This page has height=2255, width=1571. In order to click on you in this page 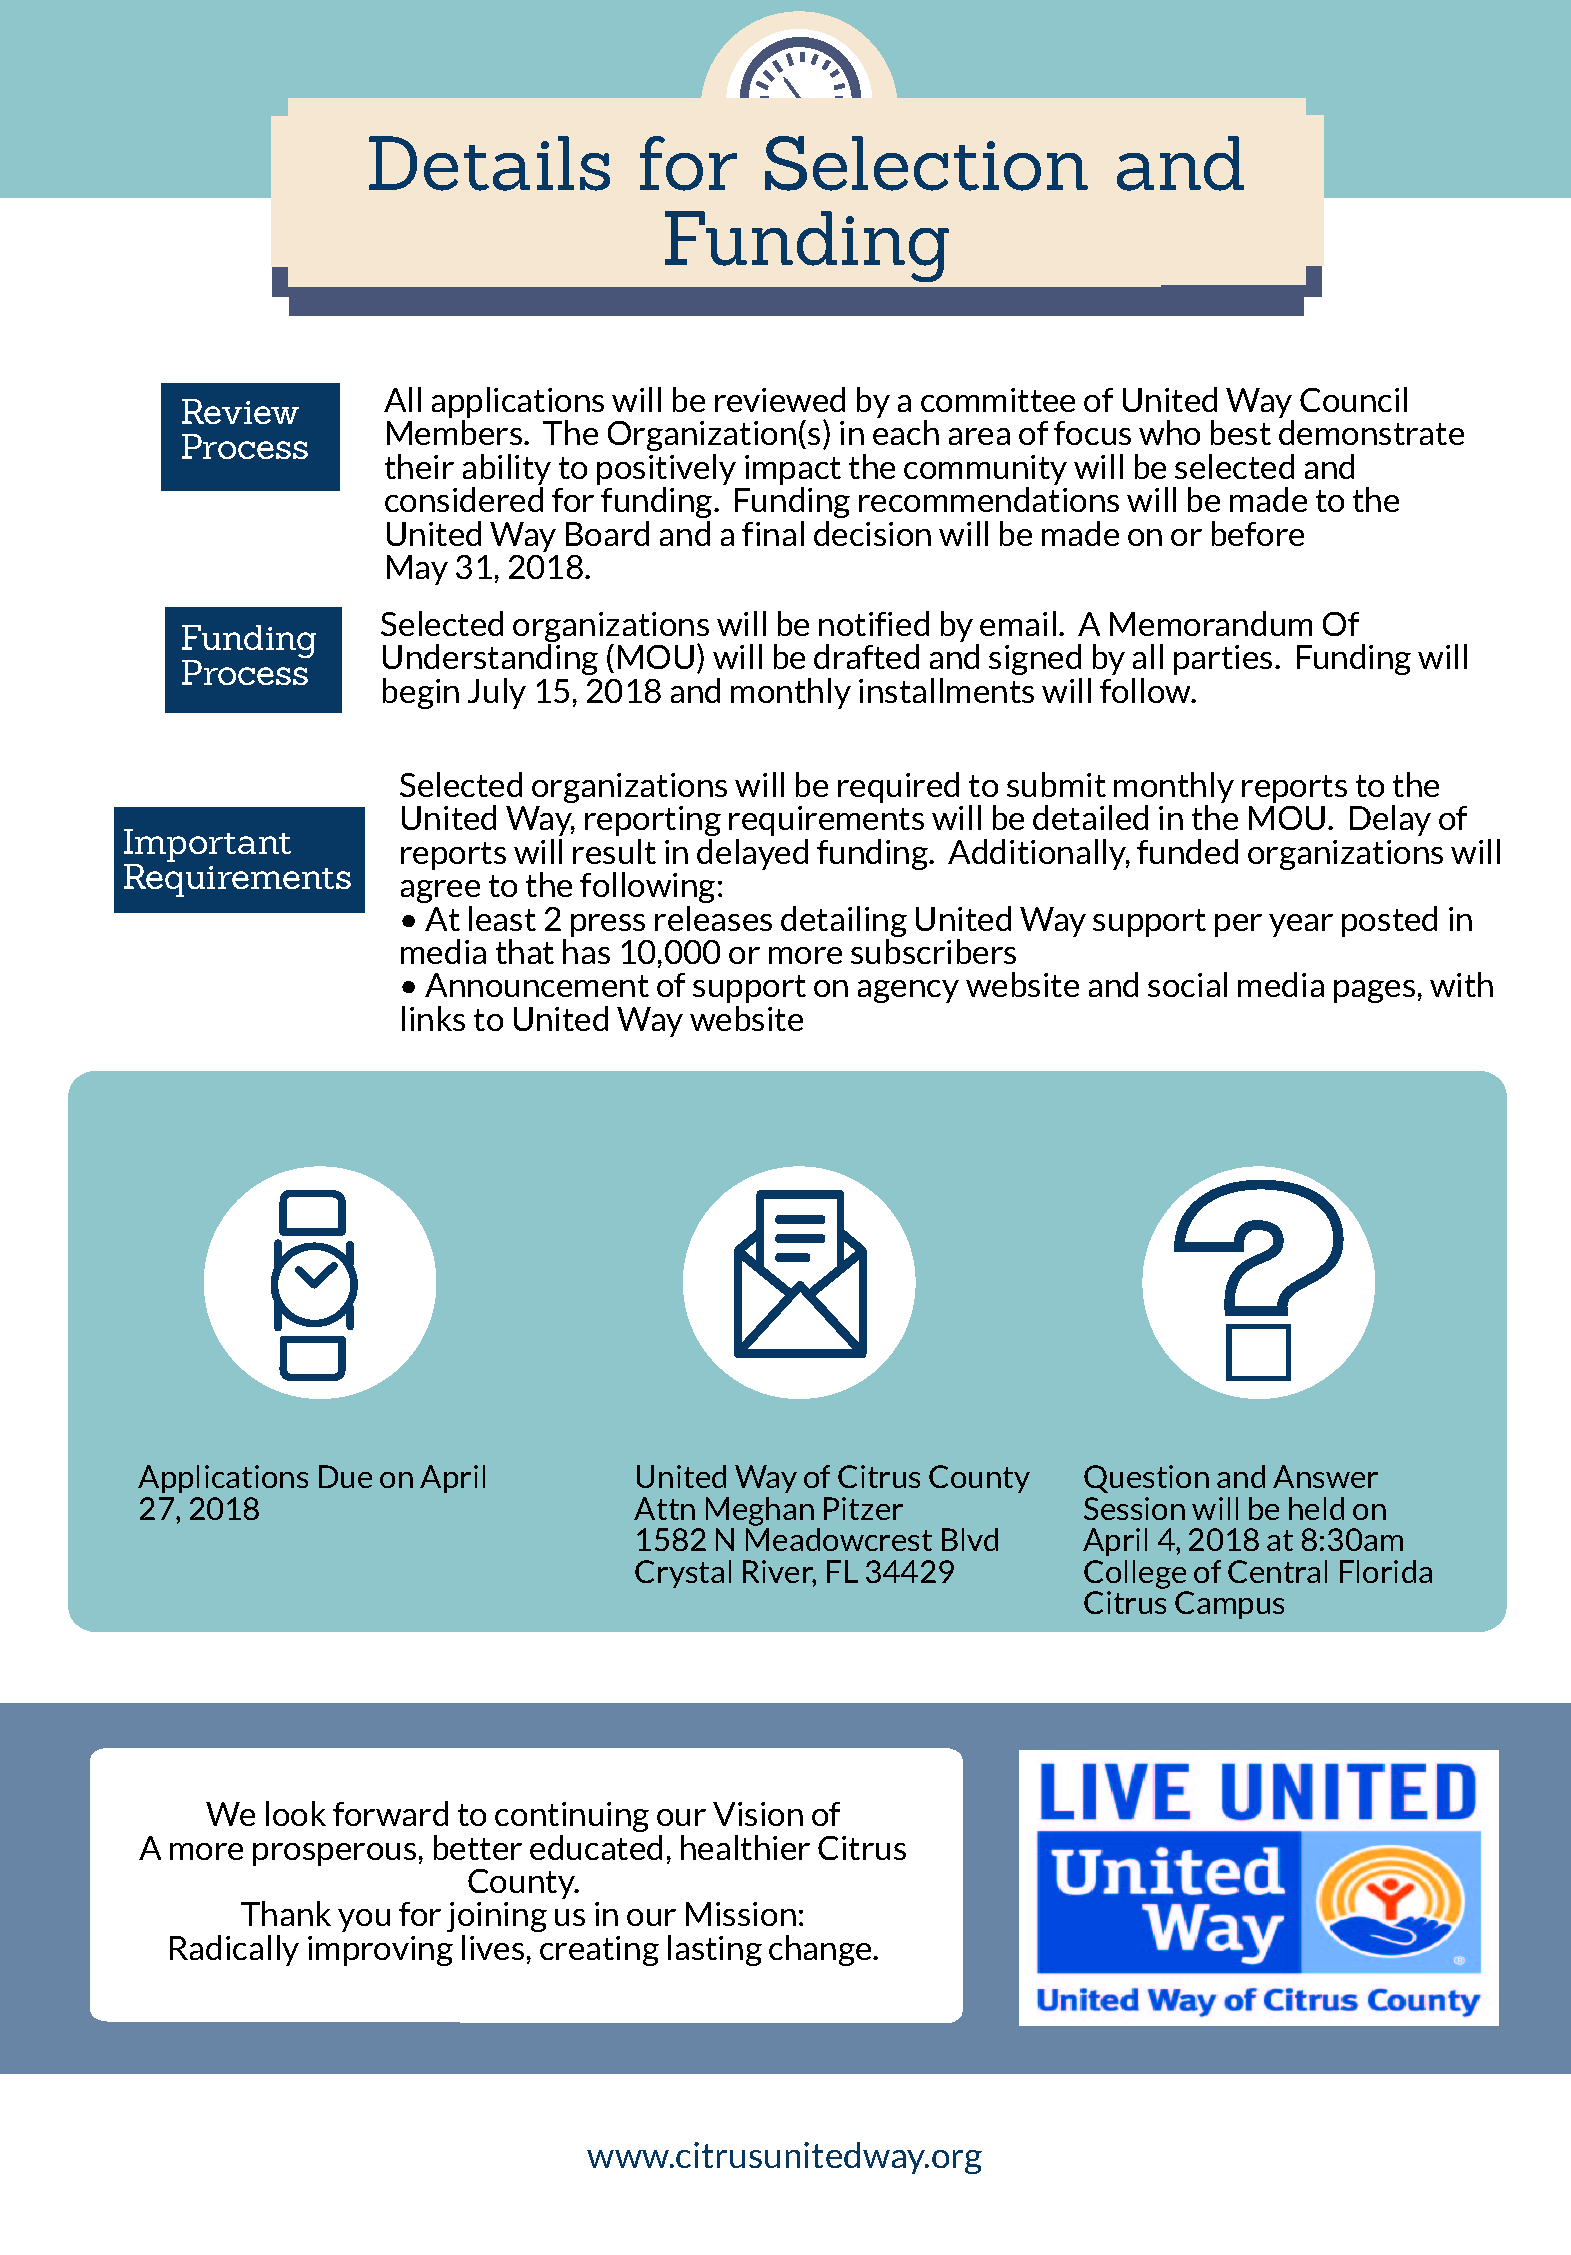, I will do `click(364, 1920)`.
